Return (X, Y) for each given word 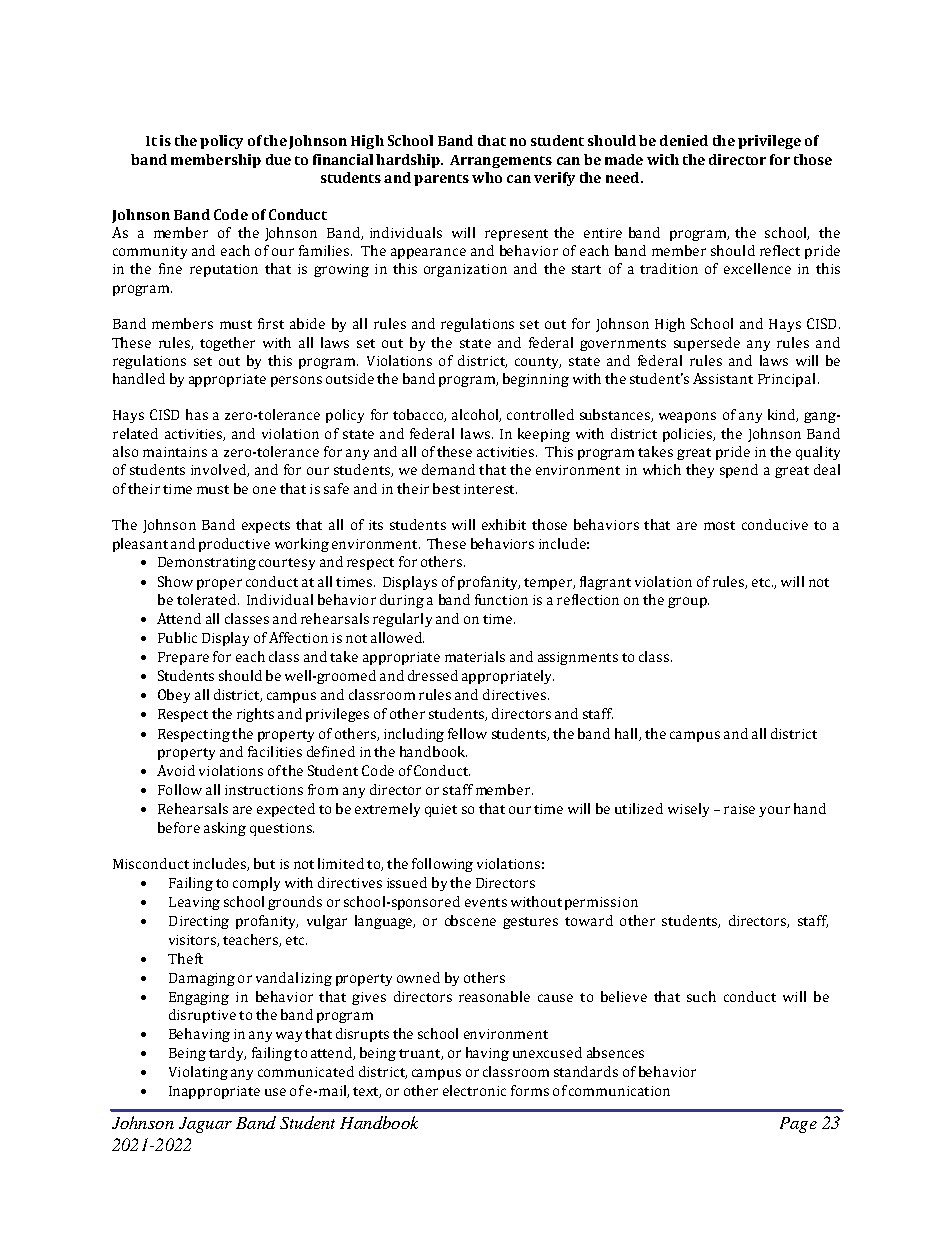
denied (684, 140)
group (688, 602)
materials (475, 656)
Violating (198, 1073)
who (487, 177)
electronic (474, 1090)
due (278, 159)
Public (177, 637)
